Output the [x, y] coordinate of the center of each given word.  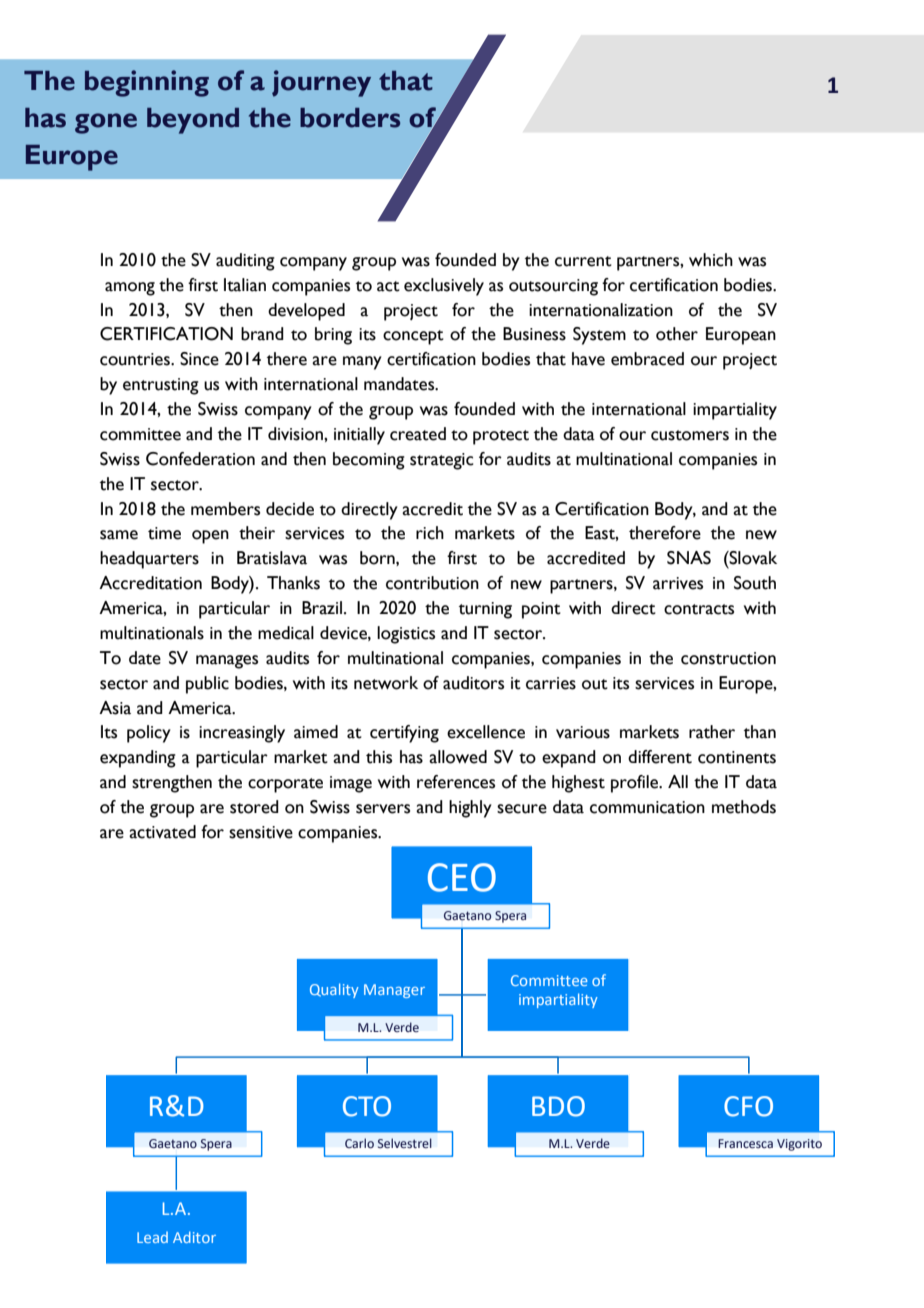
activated [162, 832]
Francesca [745, 1143]
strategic [442, 461]
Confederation [200, 459]
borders [350, 118]
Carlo [359, 1143]
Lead [152, 1237]
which [711, 260]
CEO [462, 877]
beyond [193, 121]
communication [647, 807]
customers [690, 435]
